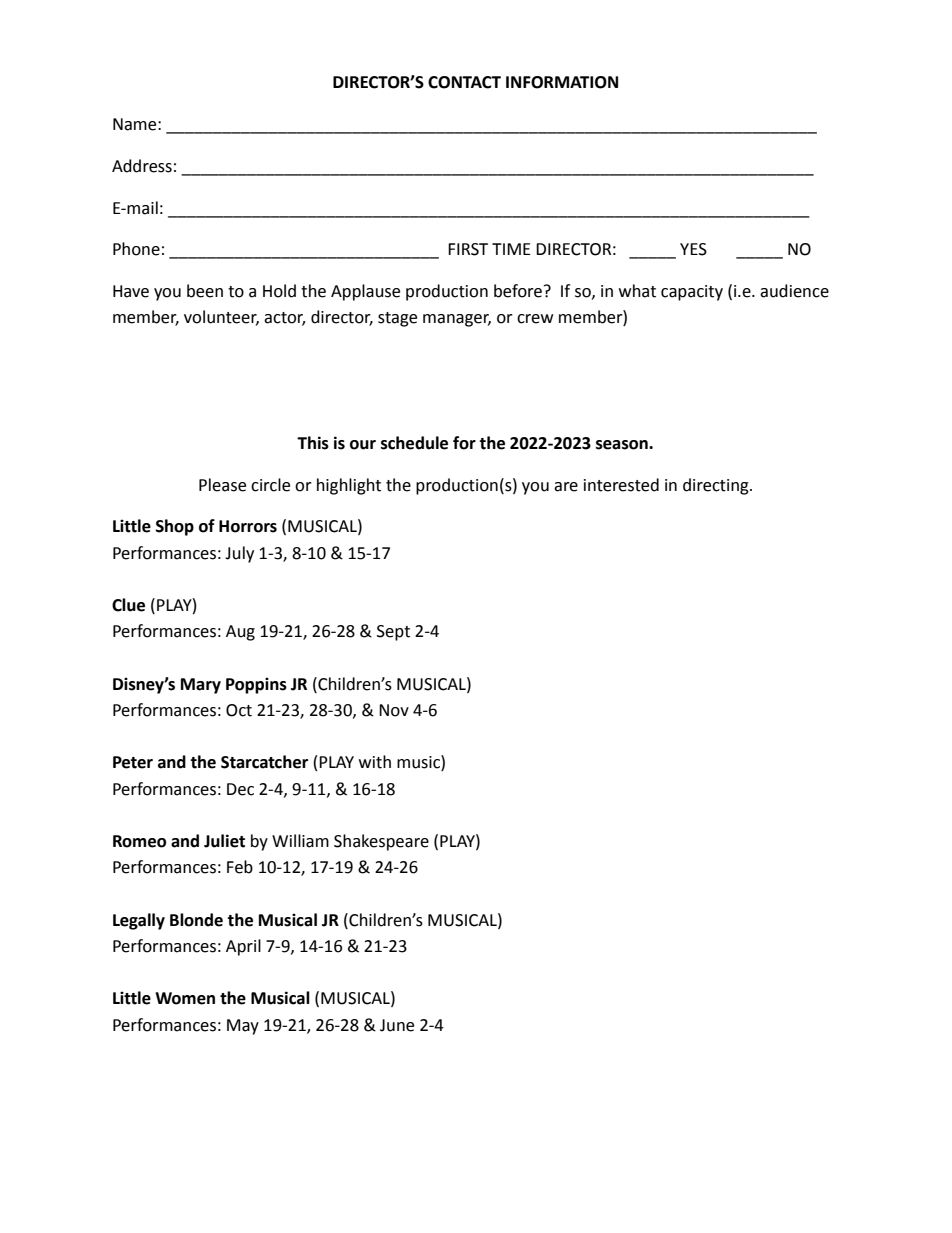 The image size is (952, 1233). I want to click on June, so click(397, 1025).
